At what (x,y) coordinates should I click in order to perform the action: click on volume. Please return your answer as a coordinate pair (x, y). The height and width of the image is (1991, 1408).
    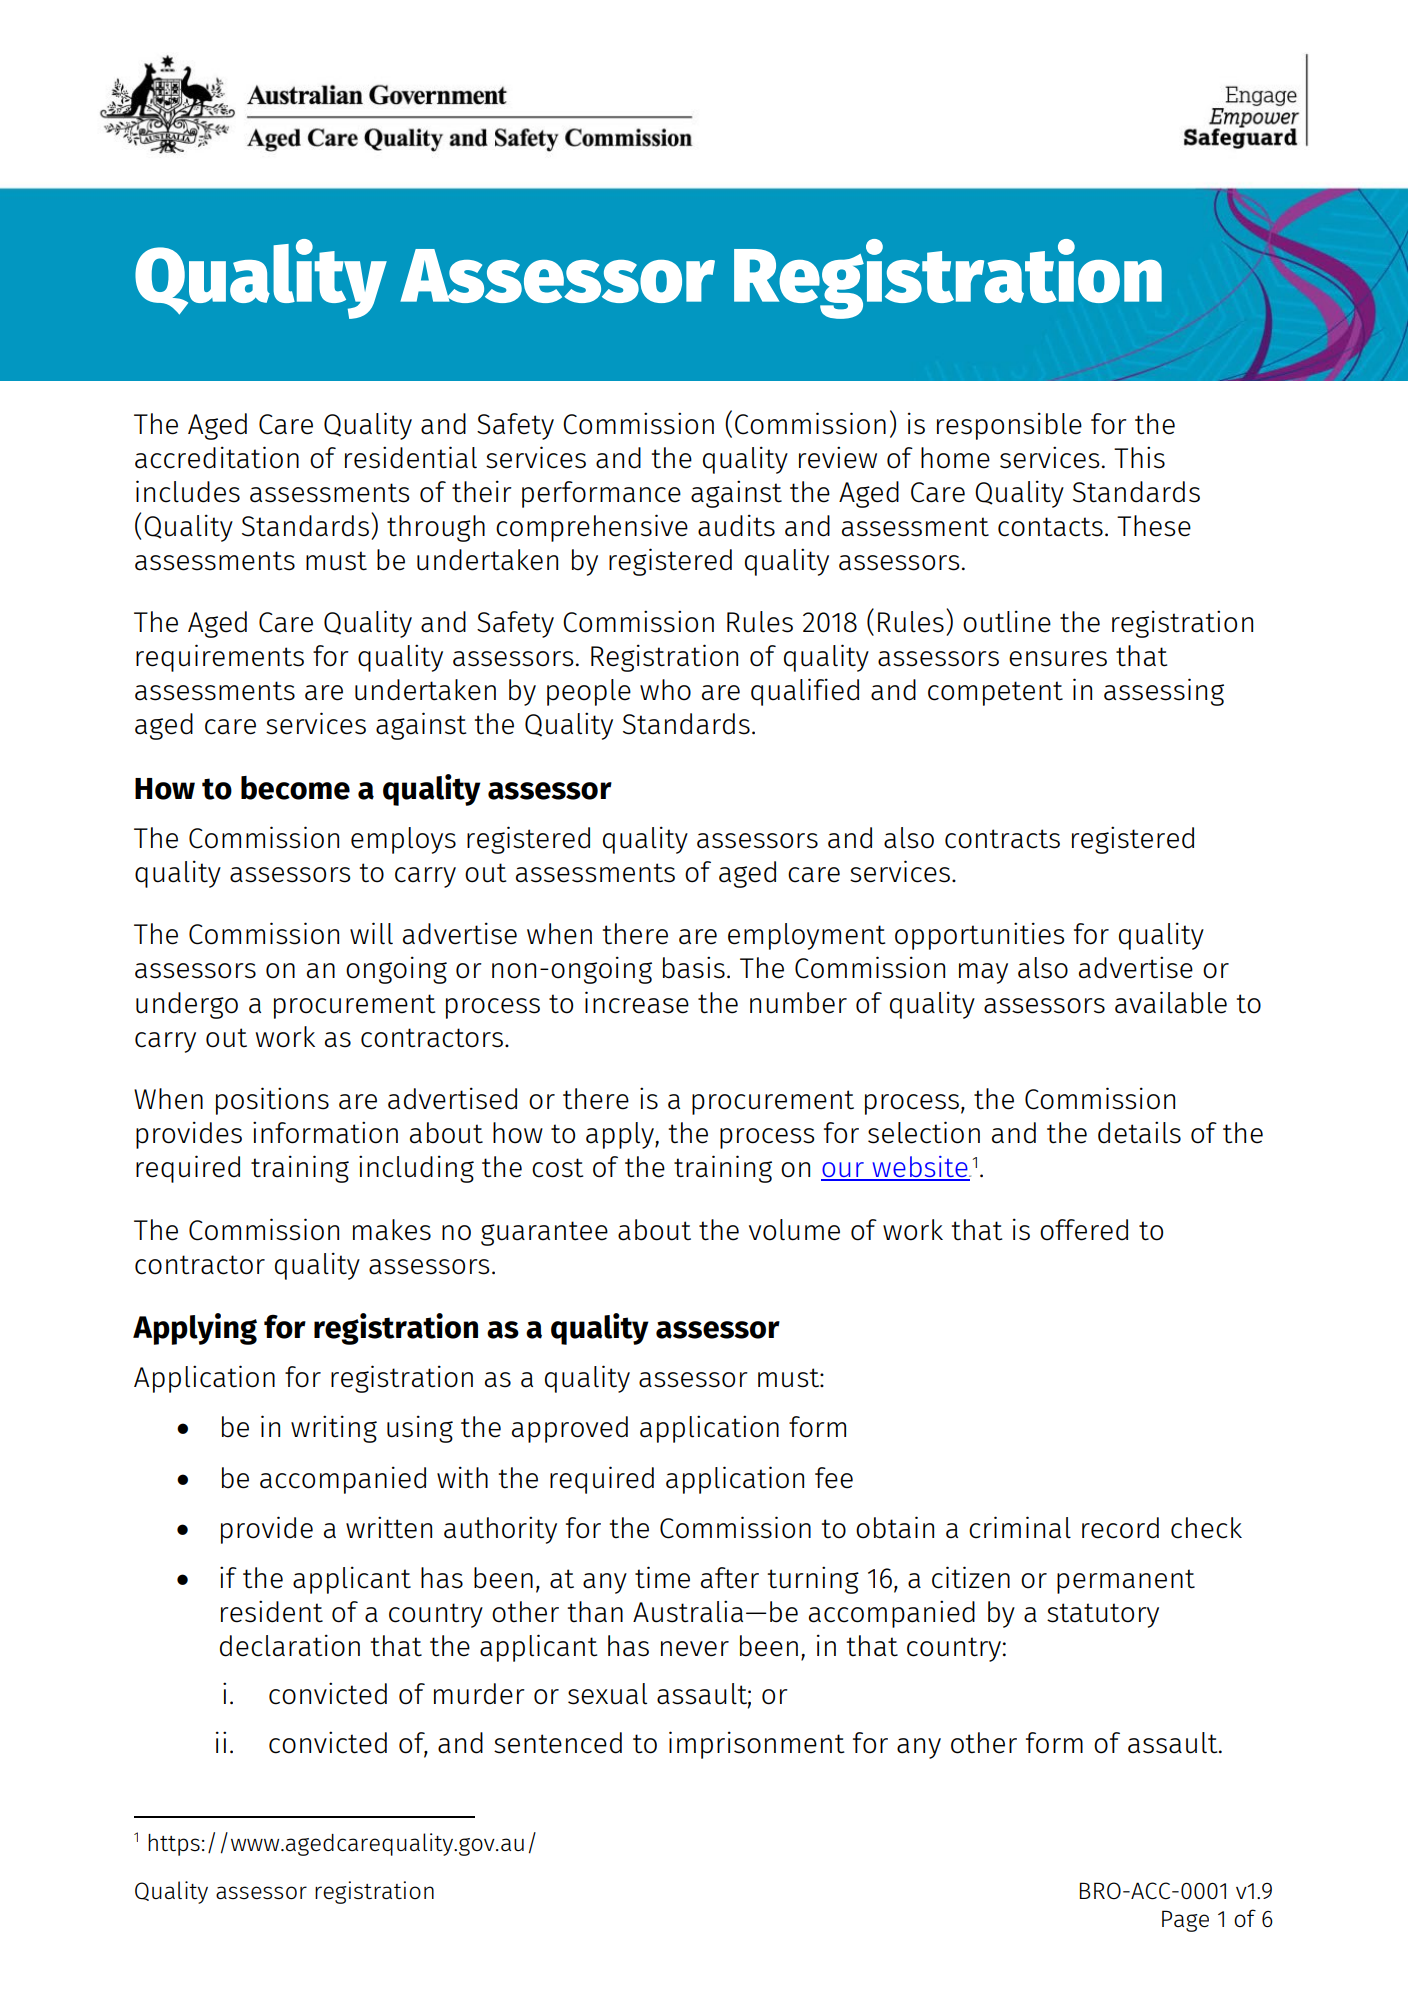
    Looking at the image, I should click on (794, 1230).
